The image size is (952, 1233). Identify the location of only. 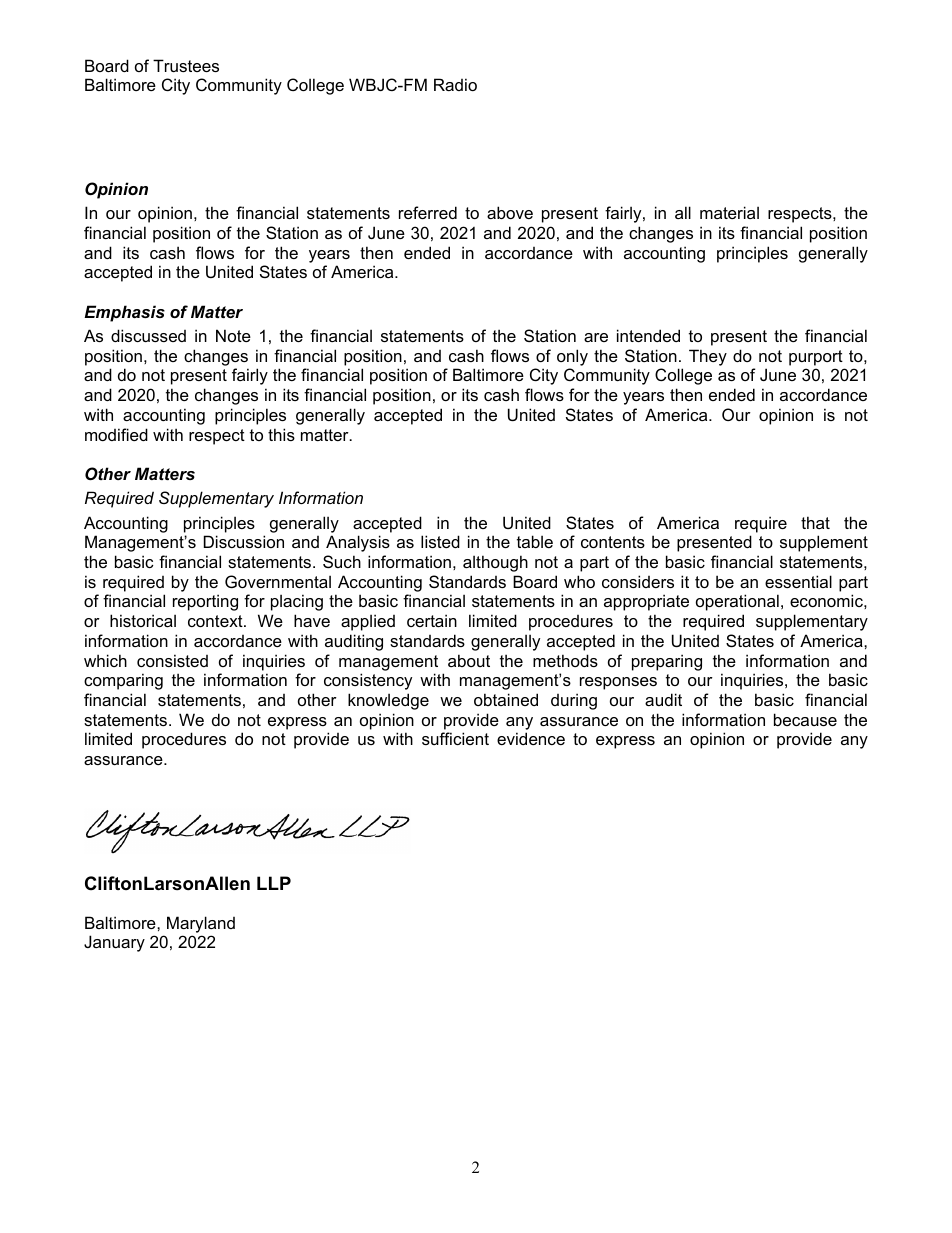
(572, 357).
